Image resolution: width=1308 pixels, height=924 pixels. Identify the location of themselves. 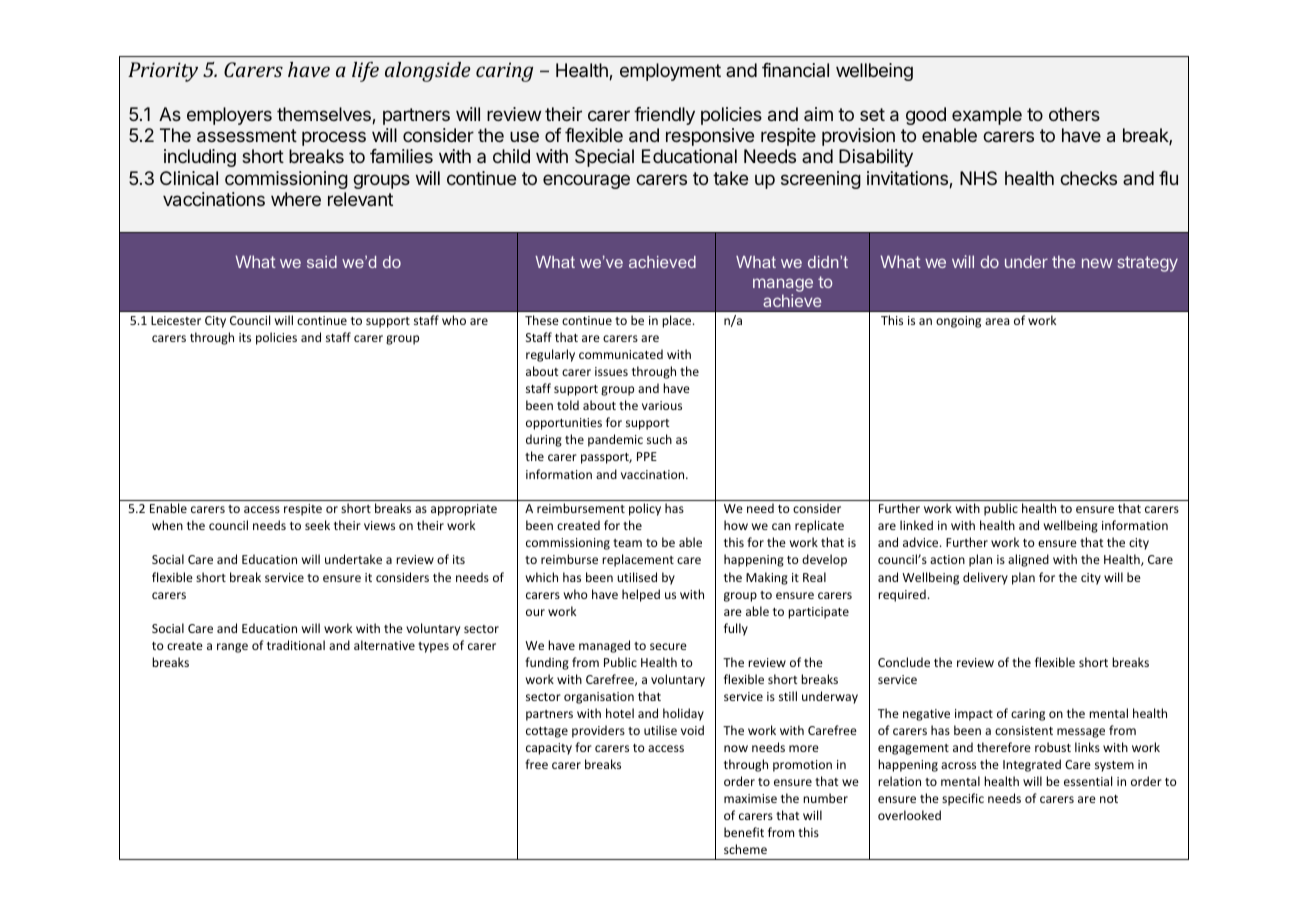
(325, 115).
